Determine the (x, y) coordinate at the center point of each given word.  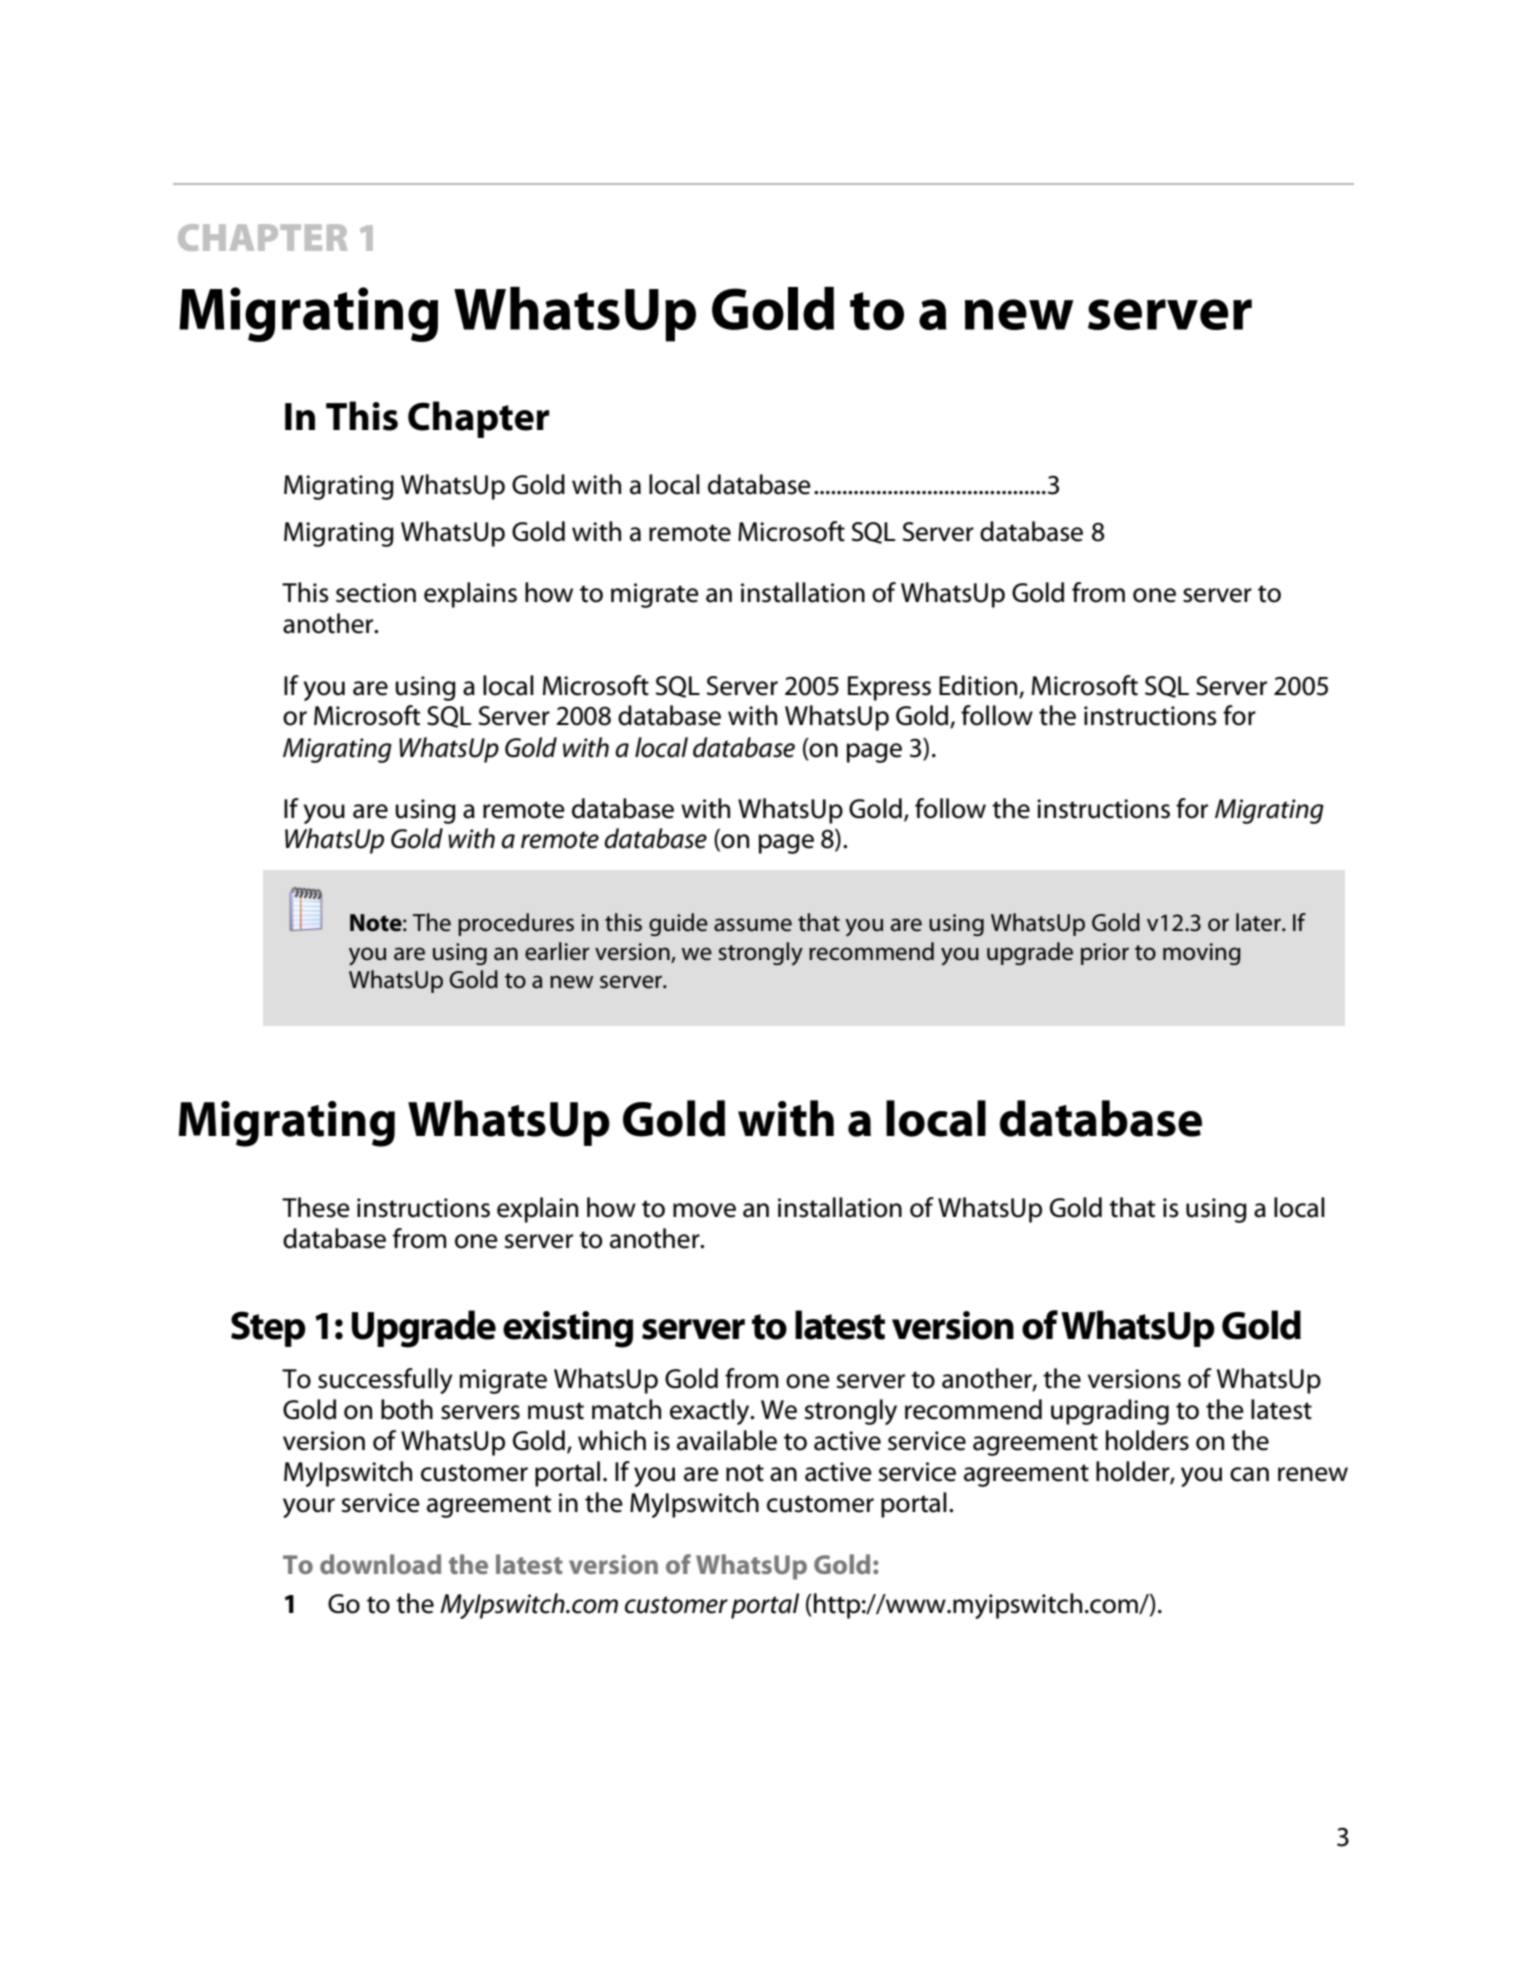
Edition (978, 685)
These (316, 1207)
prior (1105, 954)
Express (889, 688)
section (376, 593)
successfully (385, 1381)
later (1259, 922)
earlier (557, 951)
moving (1202, 954)
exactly (711, 1412)
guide (678, 924)
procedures (516, 924)
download (380, 1564)
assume (753, 925)
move (704, 1210)
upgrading (1110, 1412)
